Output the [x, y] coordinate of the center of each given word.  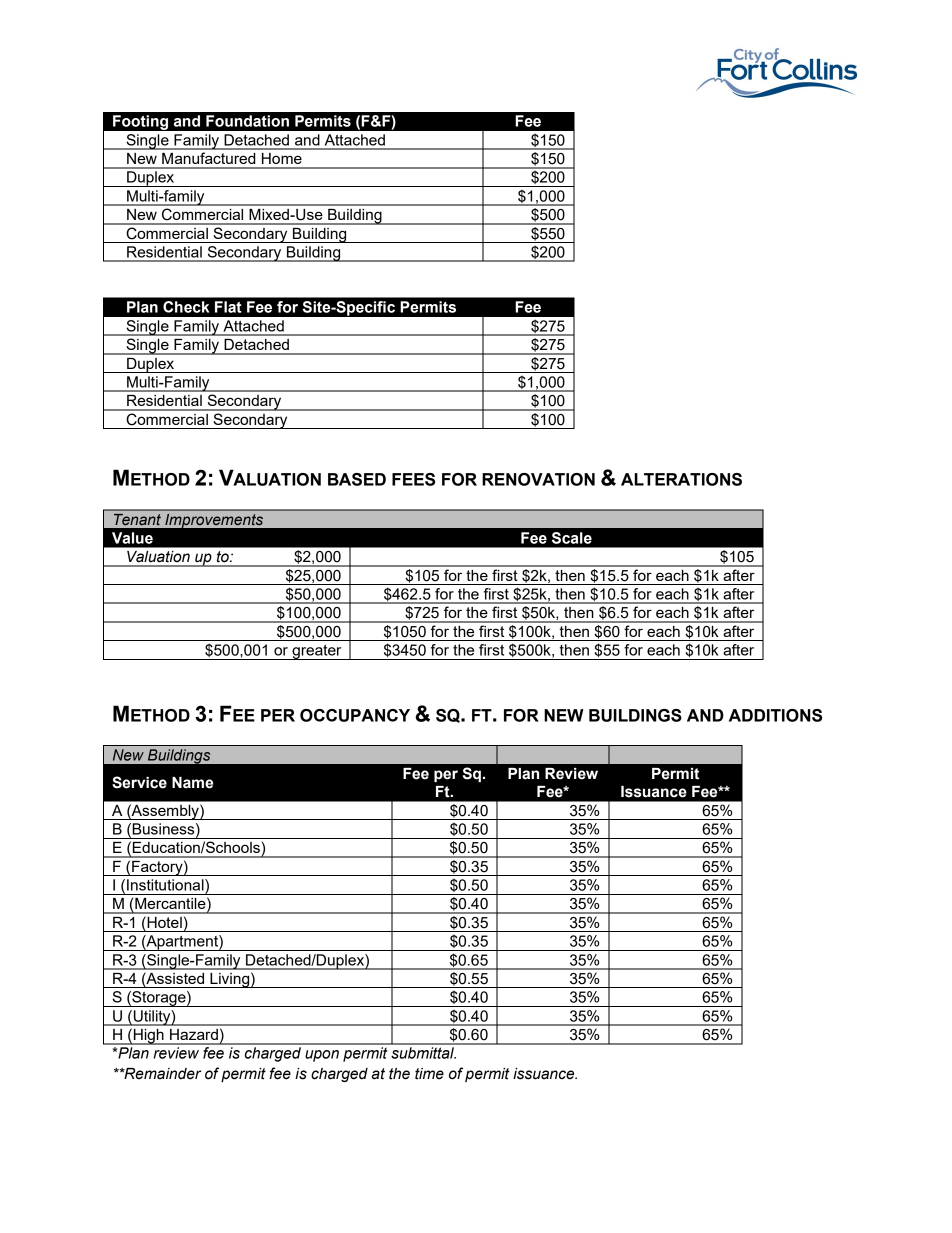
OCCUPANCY [355, 715]
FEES [413, 479]
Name [192, 783]
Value [132, 538]
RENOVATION [538, 479]
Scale [572, 538]
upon [322, 1056]
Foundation [247, 121]
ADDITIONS [775, 715]
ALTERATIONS [681, 479]
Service [139, 782]
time [429, 1074]
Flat [228, 307]
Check [186, 307]
